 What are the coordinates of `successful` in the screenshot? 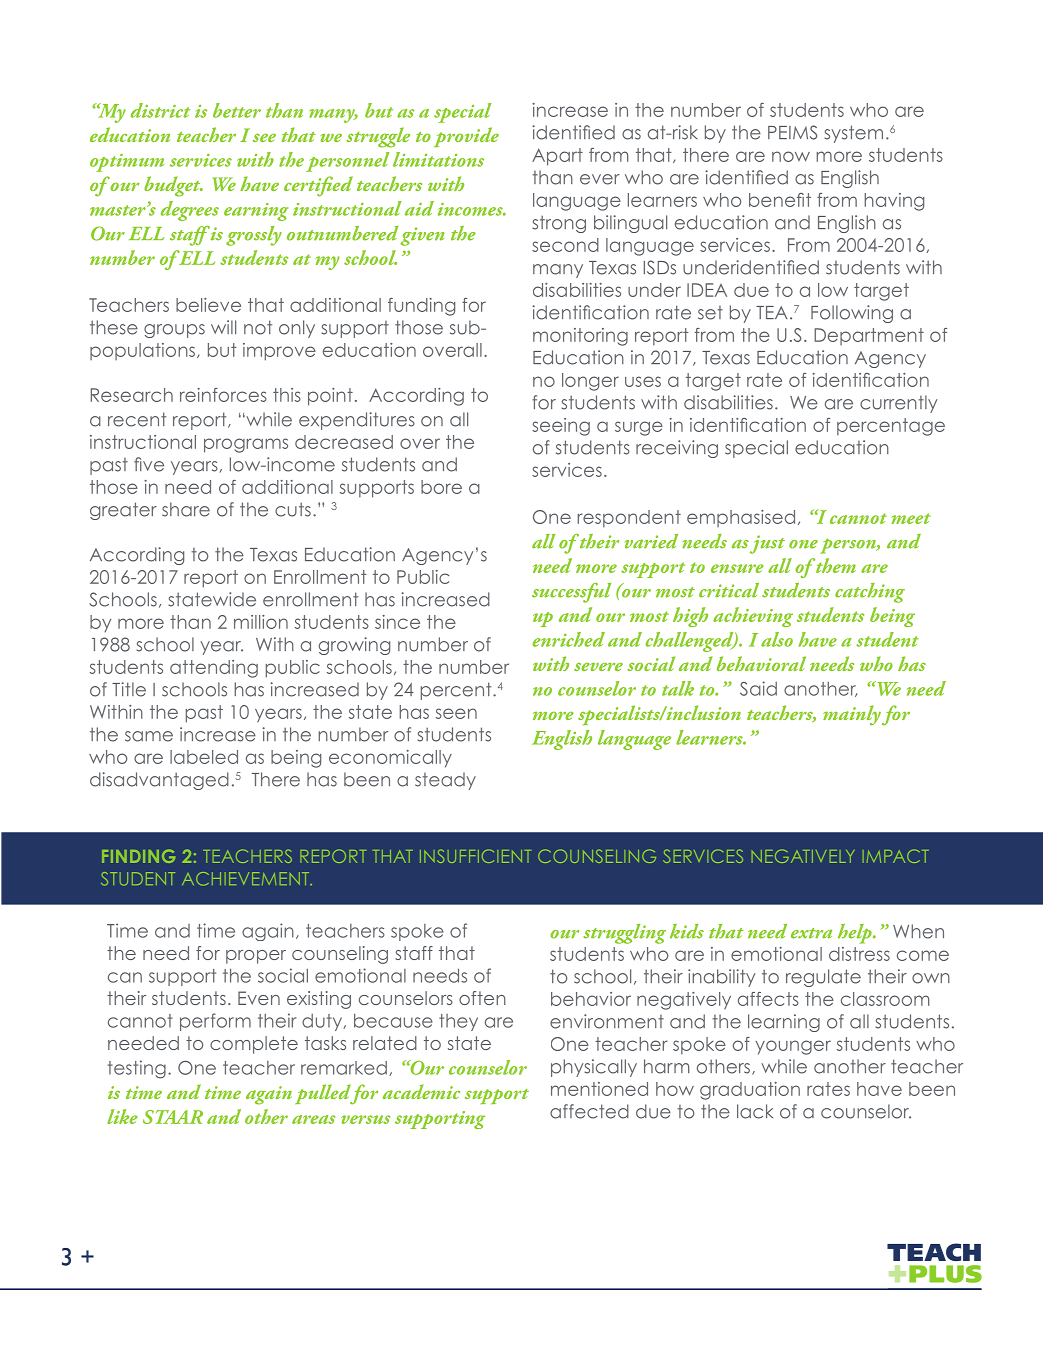 It's located at (571, 593).
